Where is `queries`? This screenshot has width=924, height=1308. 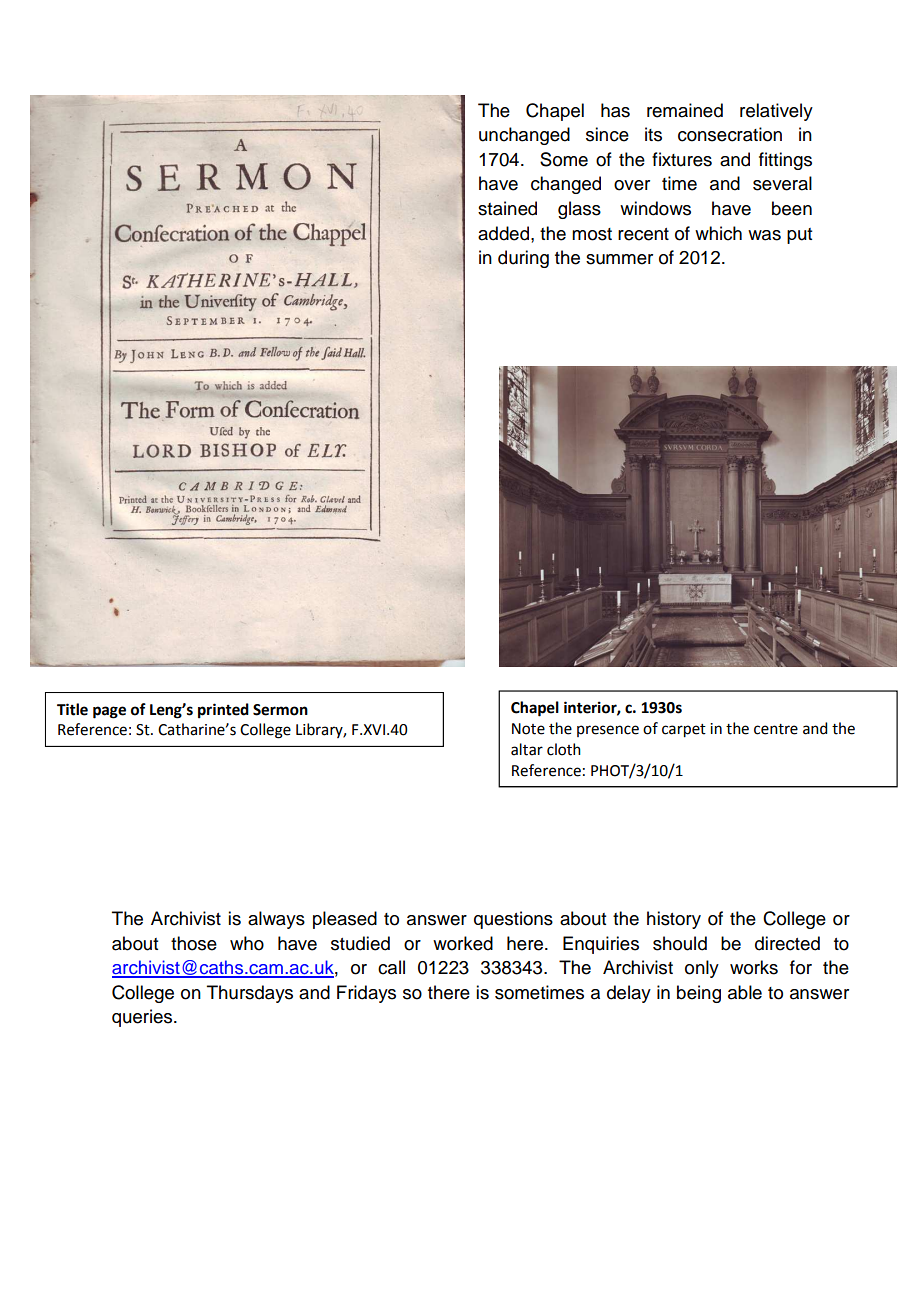 queries is located at coordinates (143, 1018).
